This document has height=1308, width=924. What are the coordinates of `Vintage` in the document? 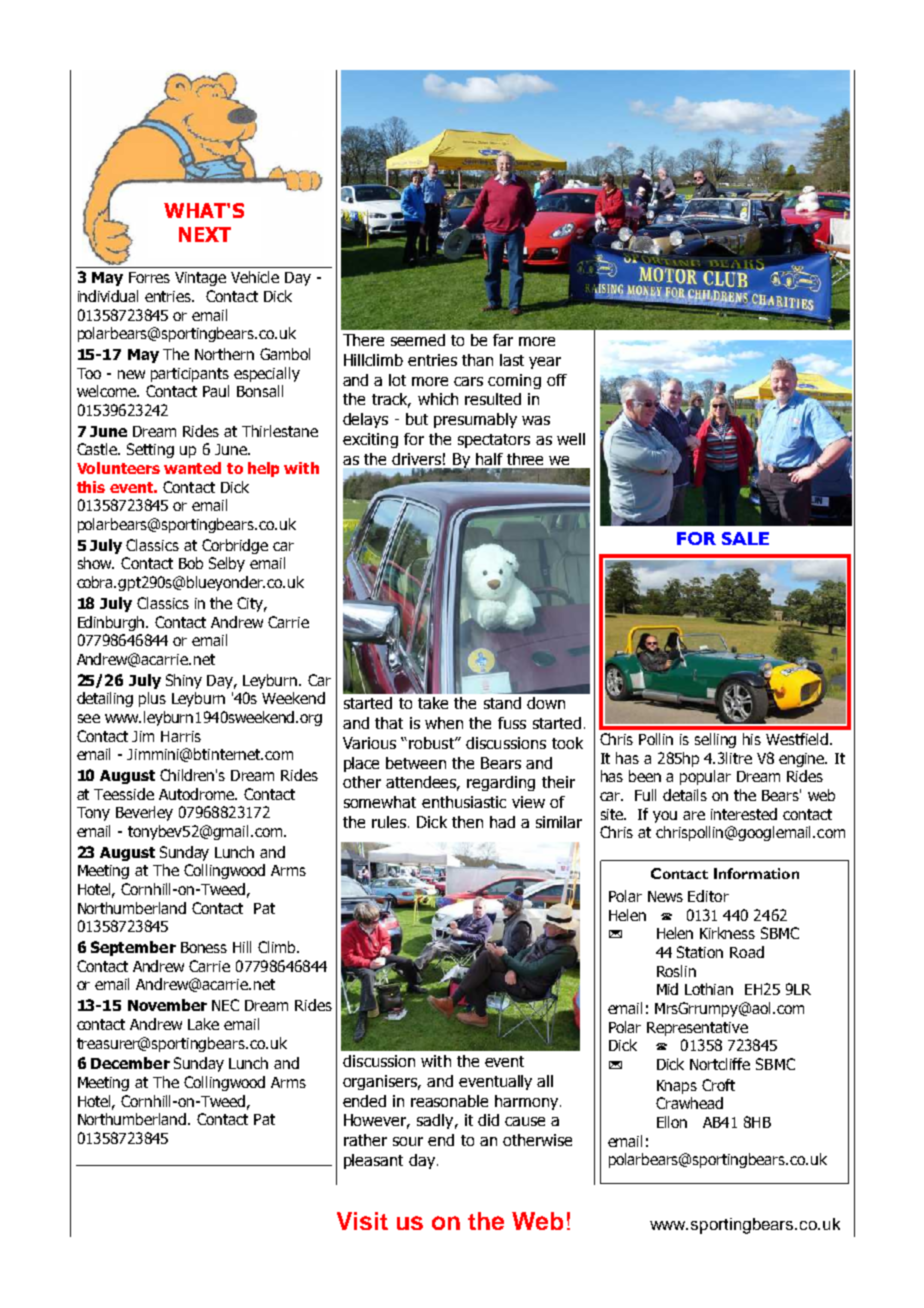 It's located at (200, 279).
